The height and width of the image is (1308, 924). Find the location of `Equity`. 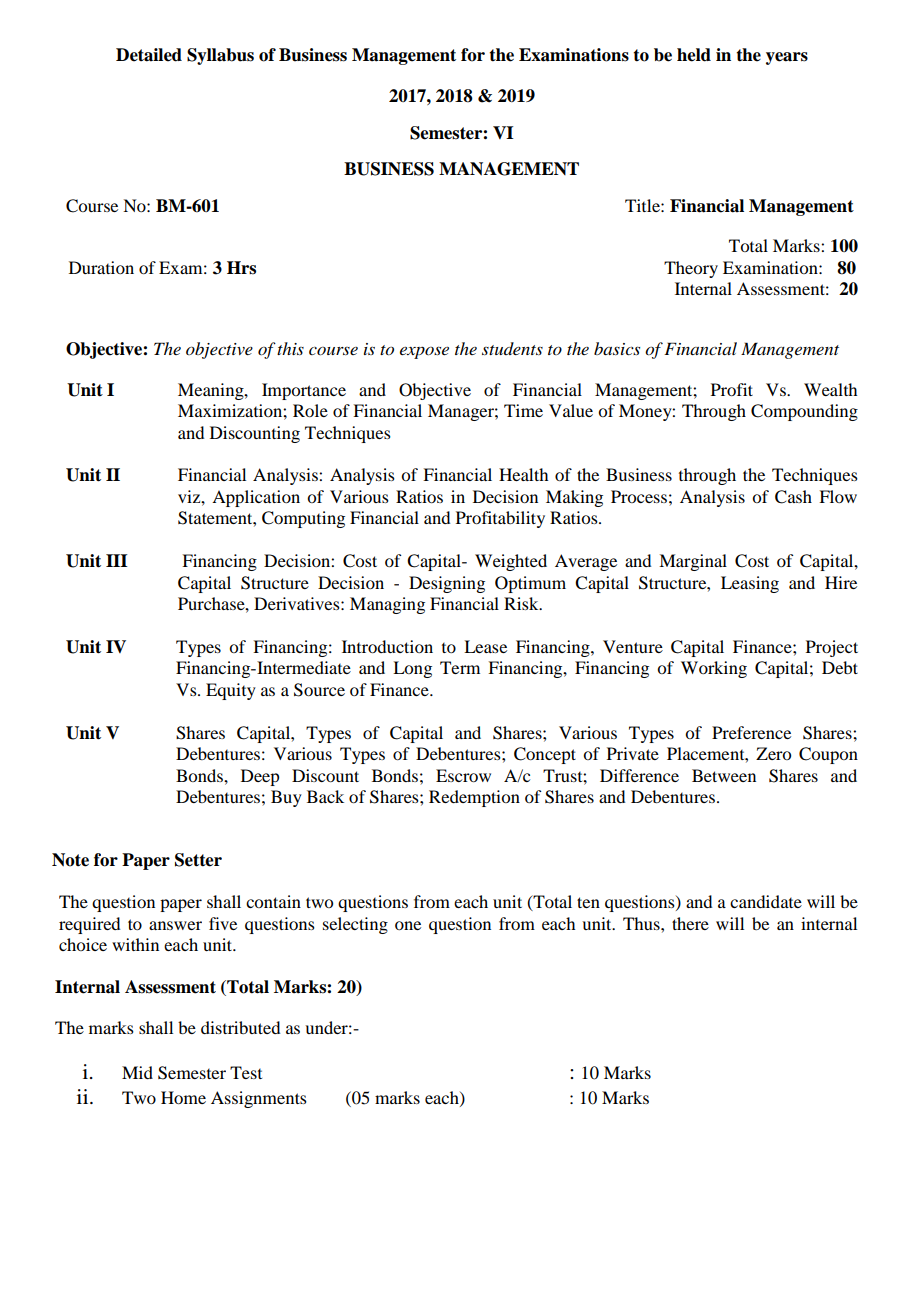

Equity is located at coordinates (231, 691).
